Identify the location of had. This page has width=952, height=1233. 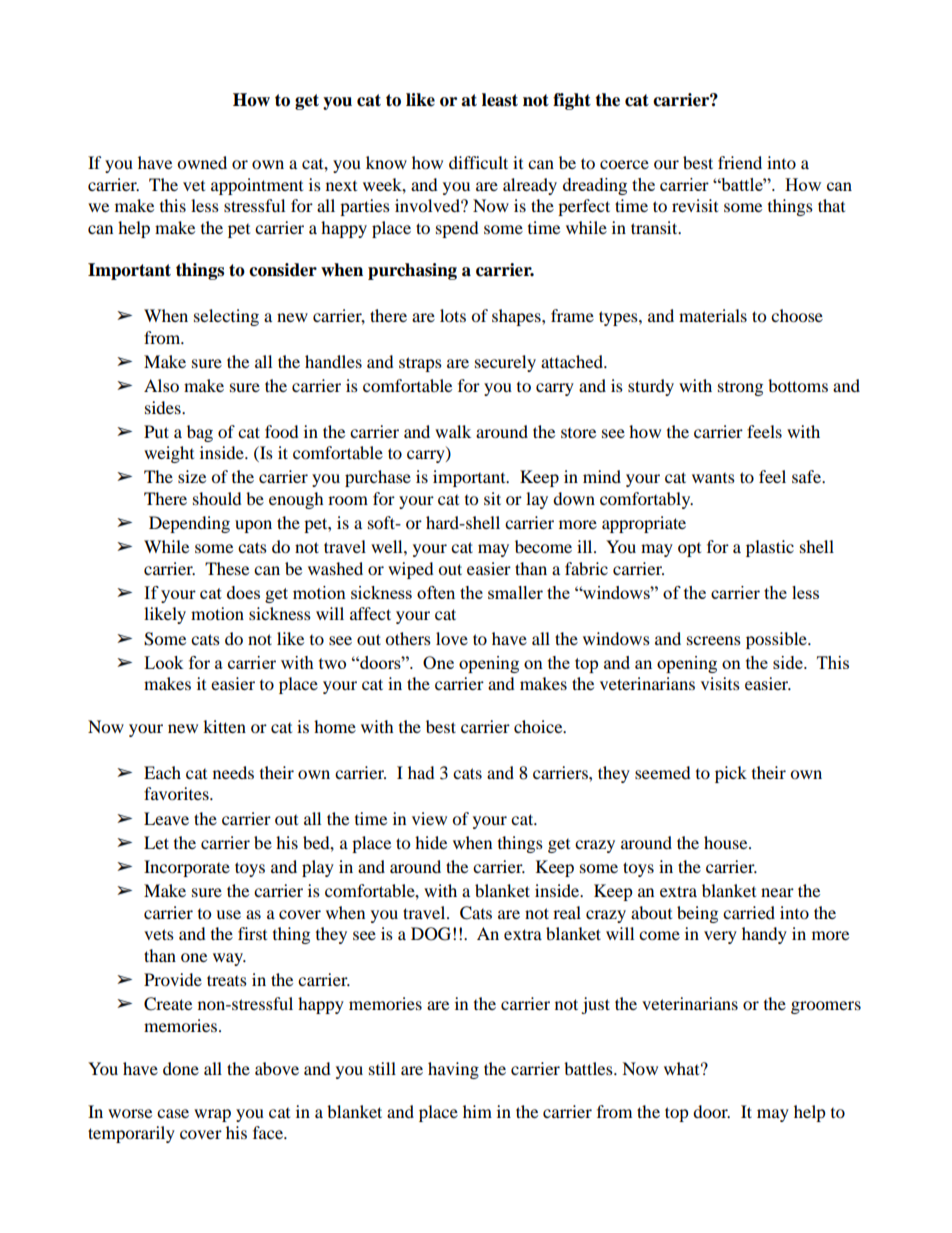
(421, 772).
